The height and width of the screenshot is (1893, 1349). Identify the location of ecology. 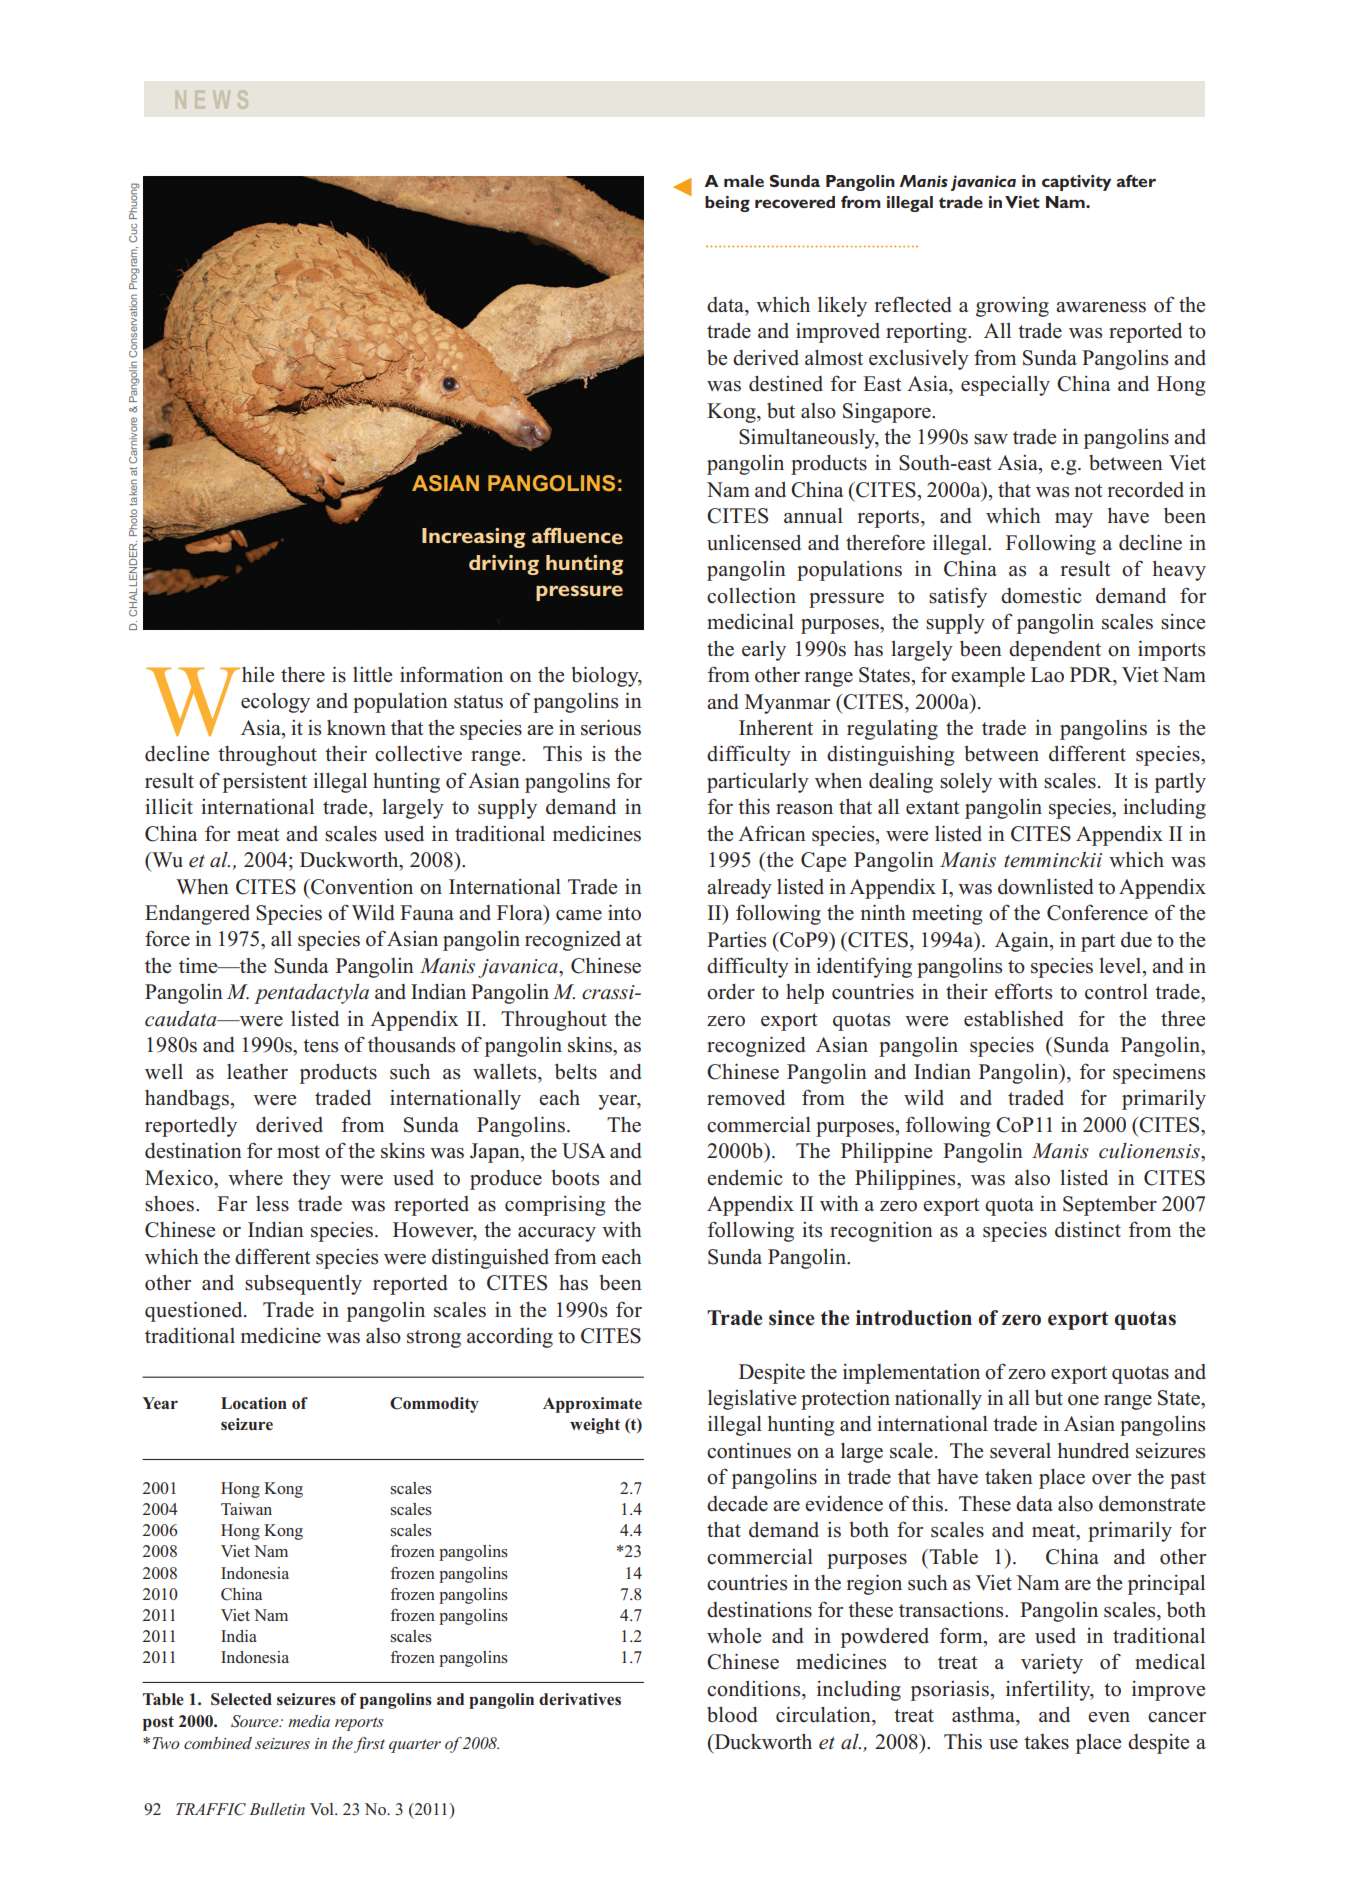
(275, 703).
